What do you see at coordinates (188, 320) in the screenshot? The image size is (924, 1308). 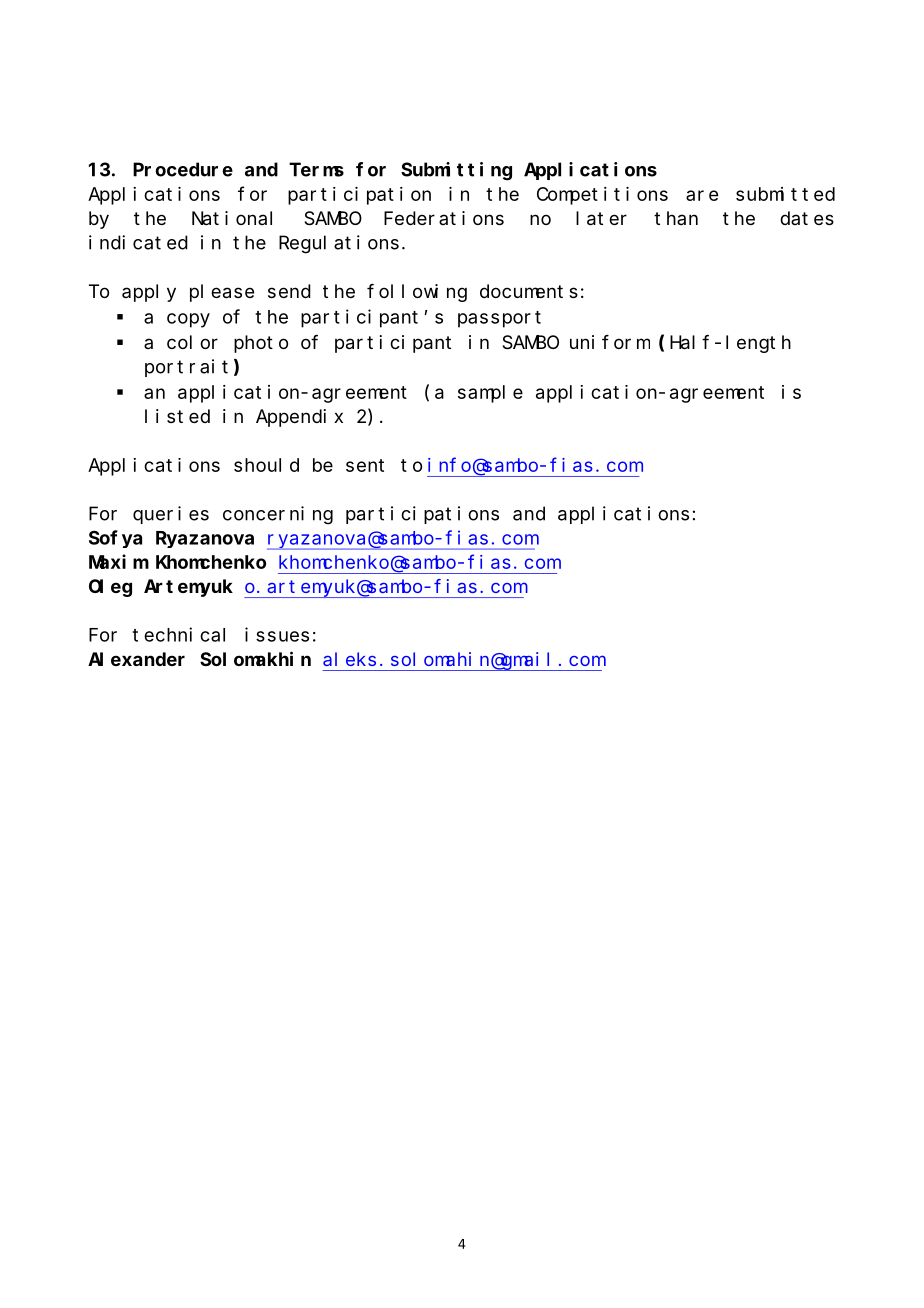 I see `copy` at bounding box center [188, 320].
